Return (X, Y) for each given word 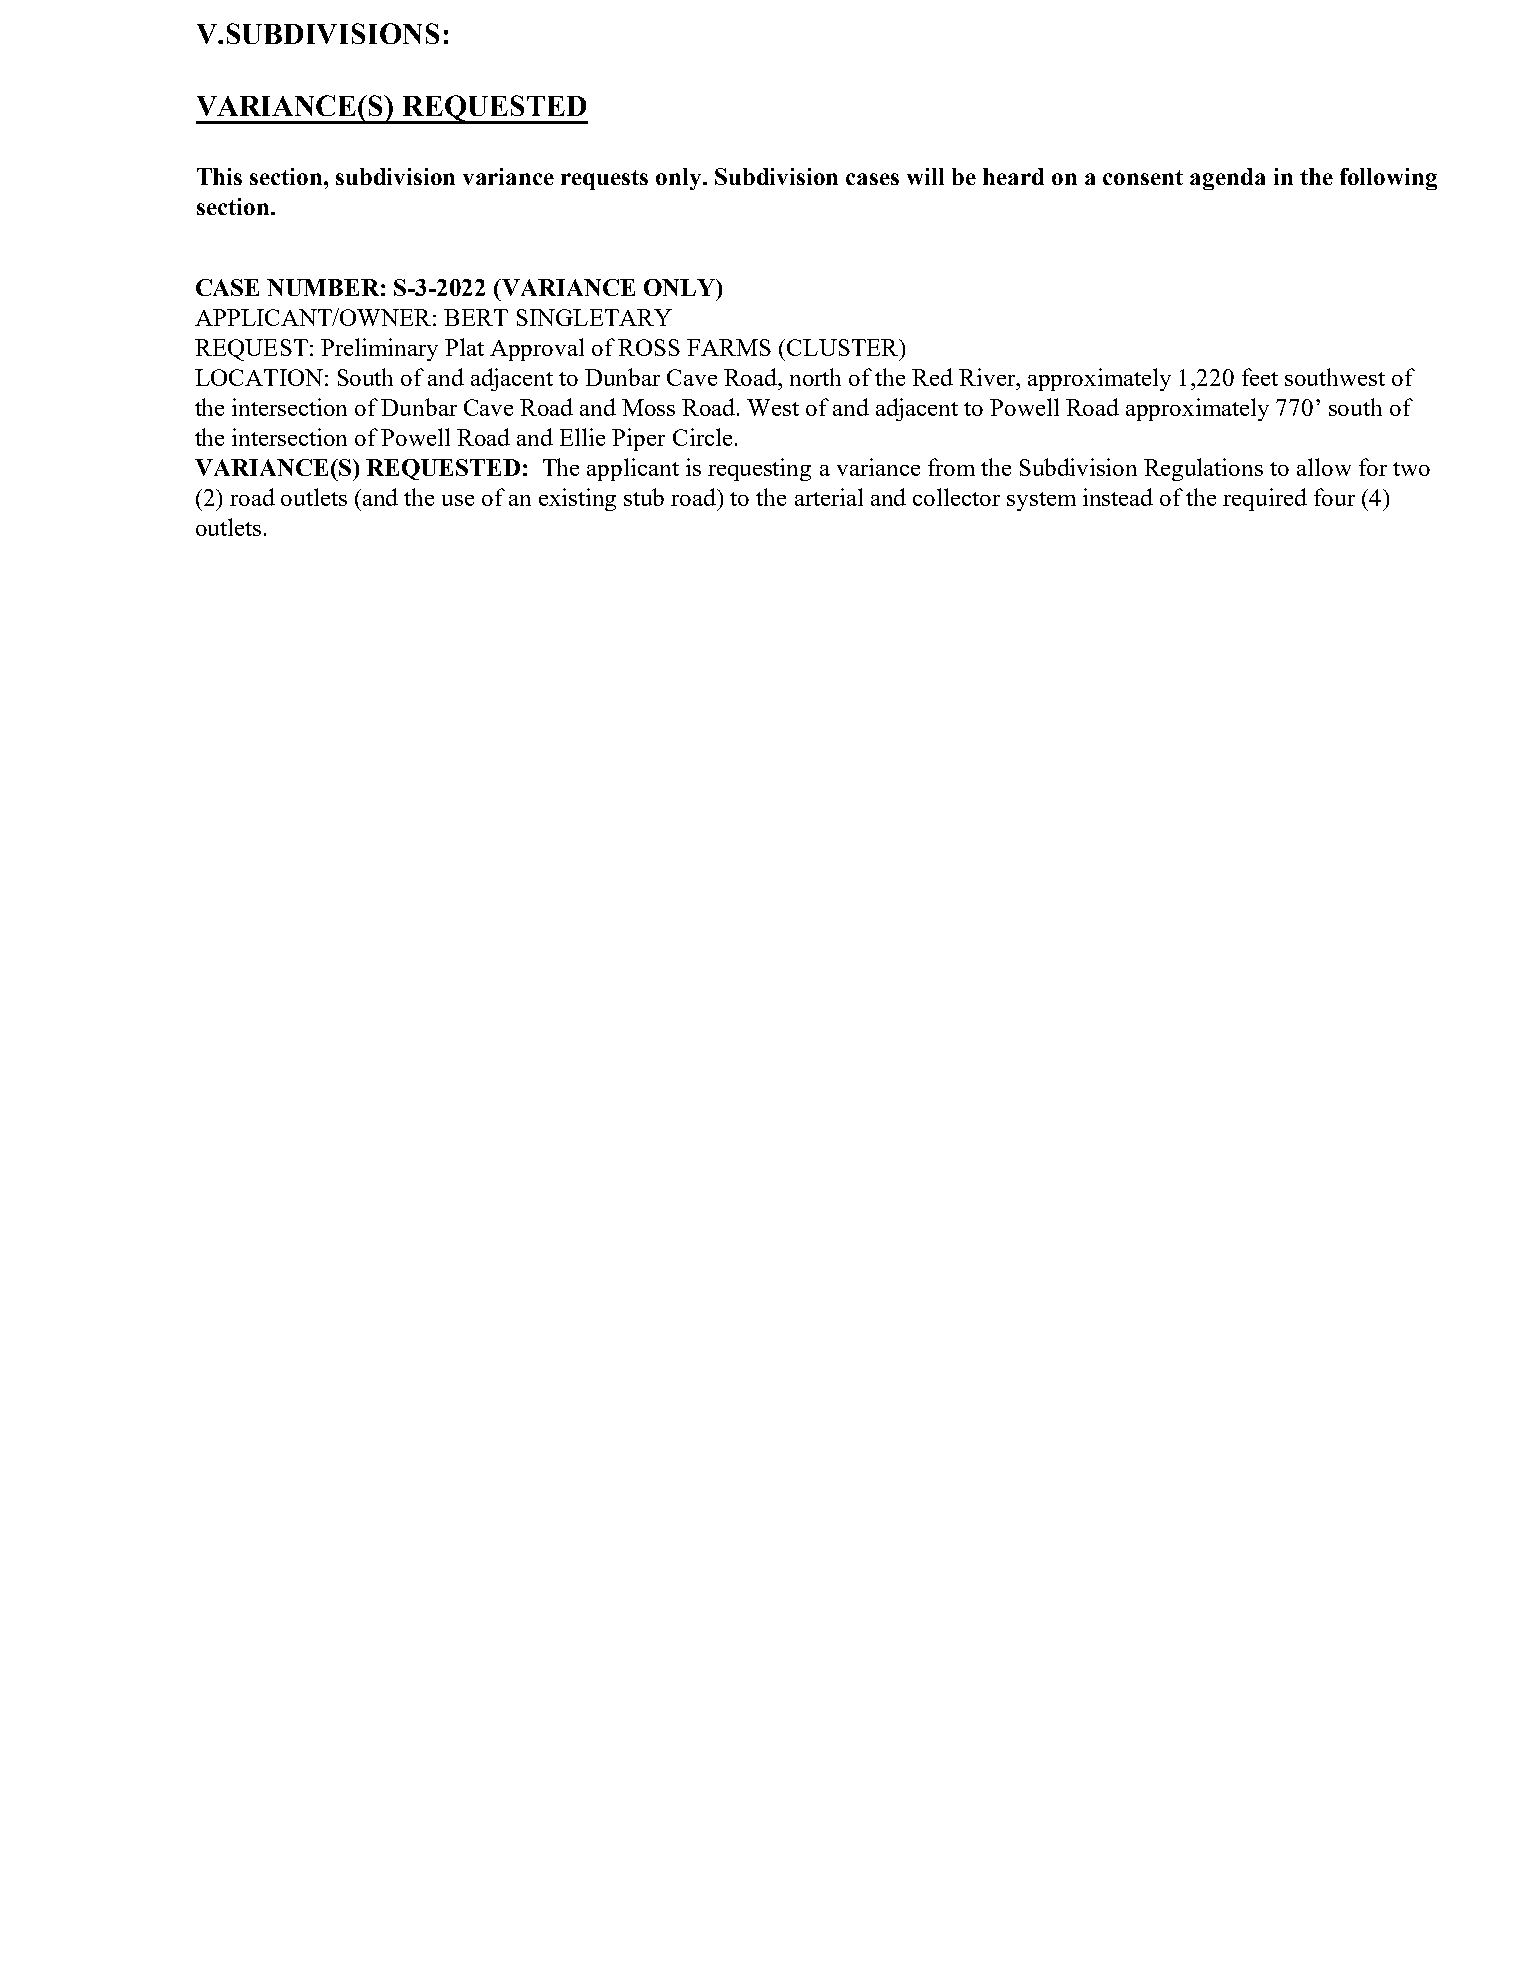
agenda (1227, 179)
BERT (476, 317)
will (925, 176)
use (458, 500)
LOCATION (259, 377)
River (988, 377)
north (815, 377)
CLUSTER (844, 347)
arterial (829, 497)
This (219, 176)
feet (1260, 377)
